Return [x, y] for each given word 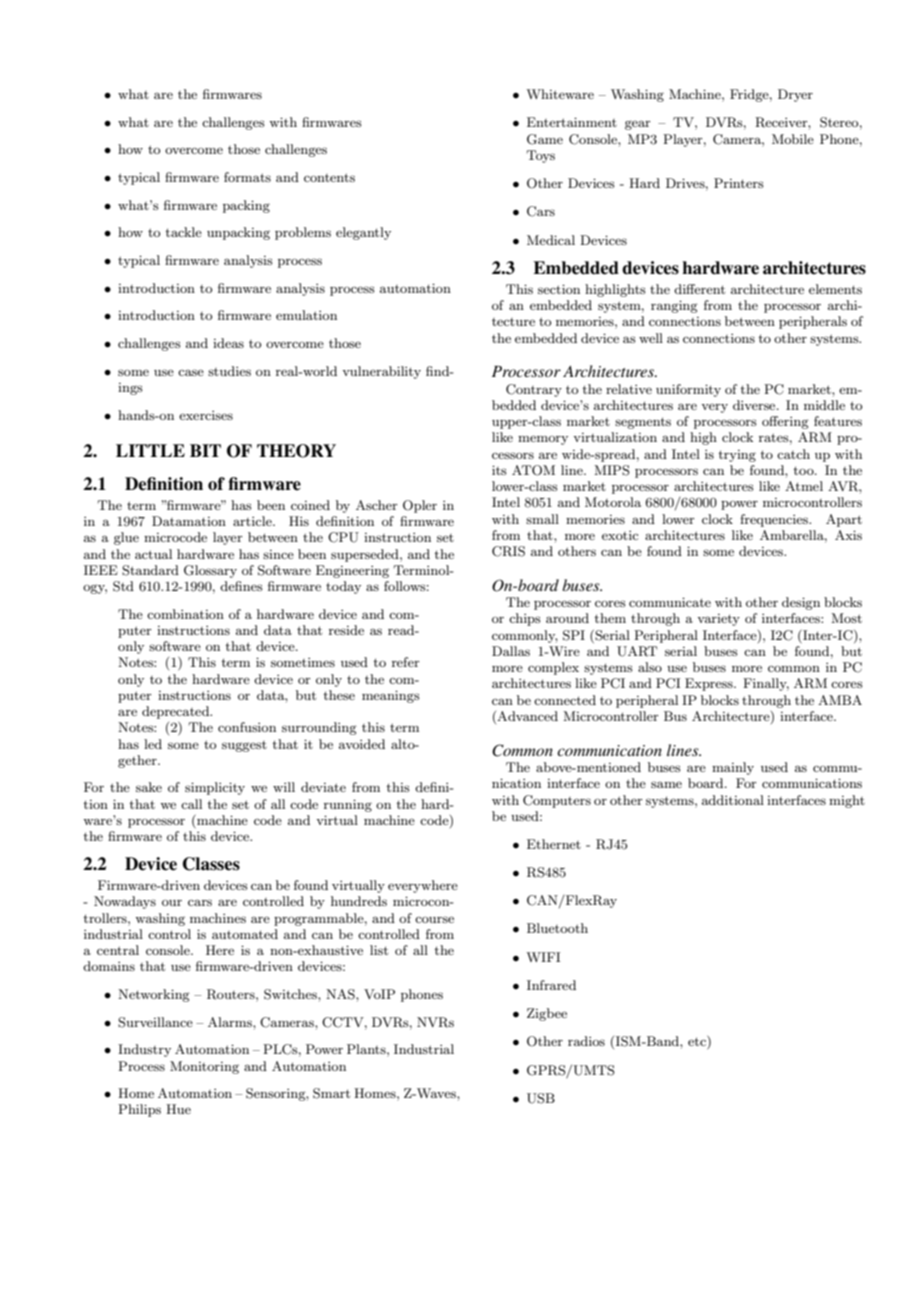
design [801, 603]
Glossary [210, 571]
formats [247, 177]
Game [545, 139]
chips [525, 619]
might [847, 801]
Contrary [534, 390]
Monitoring [204, 1067]
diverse [755, 405]
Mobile [793, 139]
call [191, 804]
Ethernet [554, 844]
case [191, 372]
